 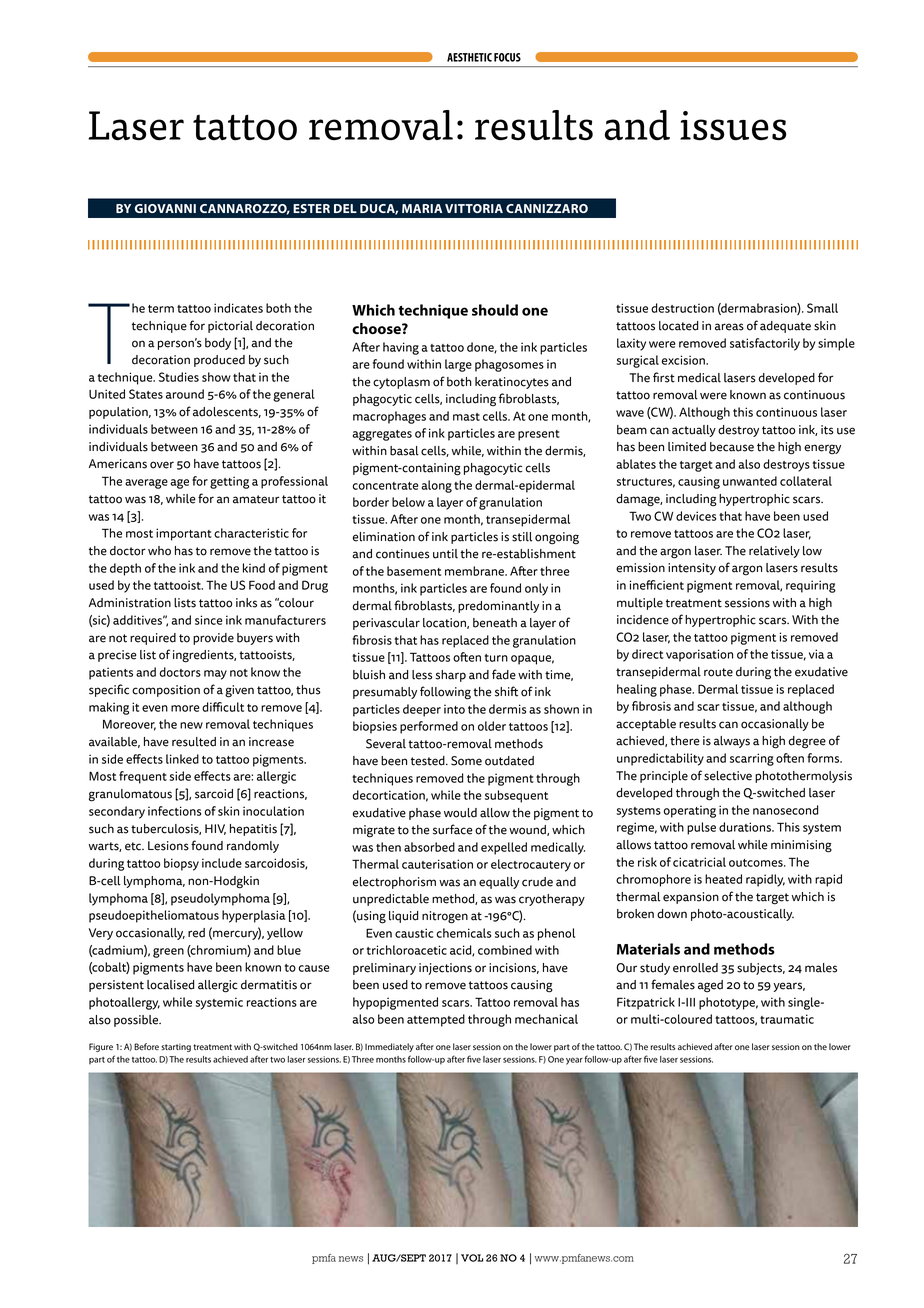 I want to click on GIOVANNI, so click(x=165, y=208).
